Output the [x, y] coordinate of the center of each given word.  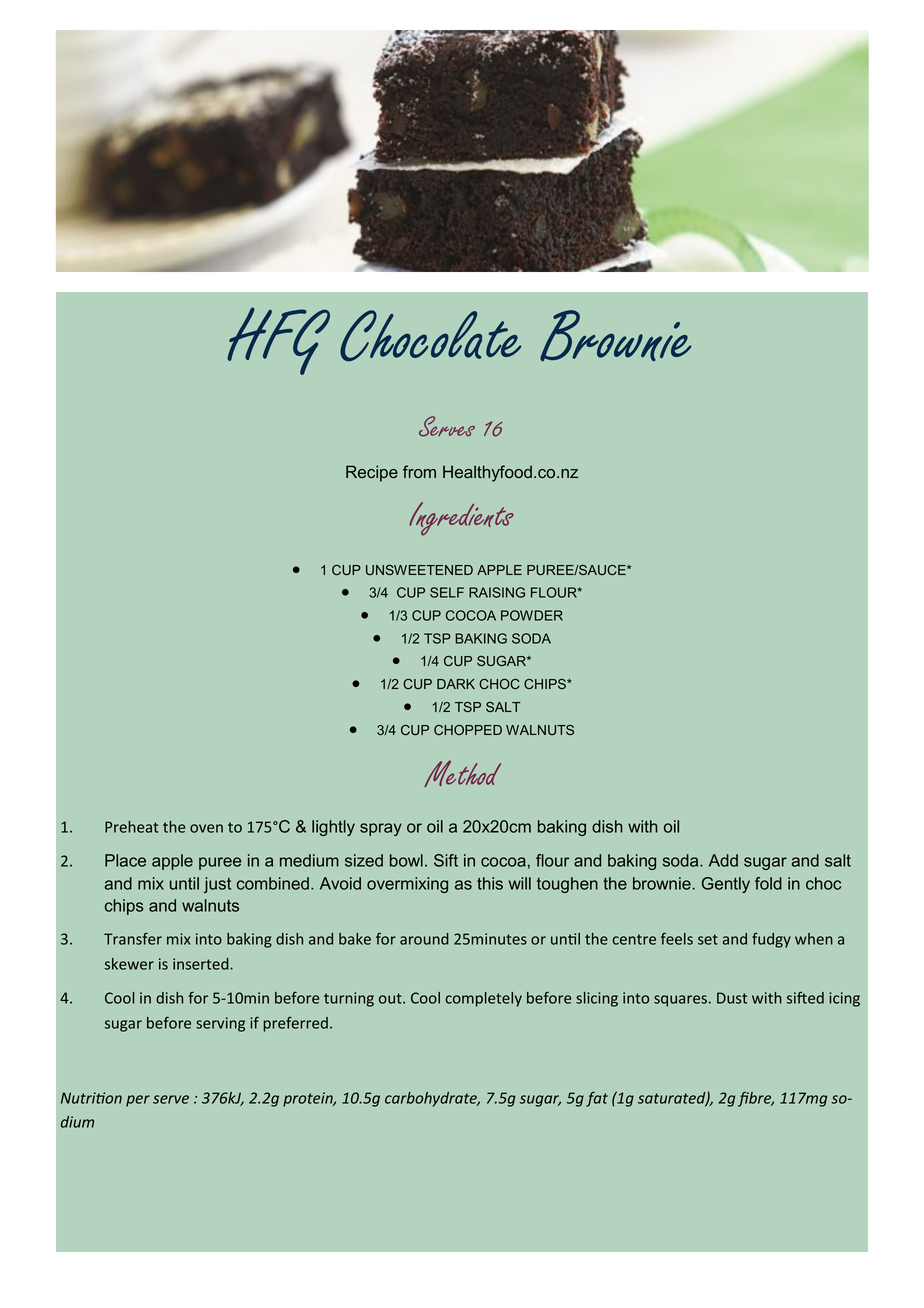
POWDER [532, 615]
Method [462, 773]
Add [723, 860]
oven [206, 828]
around [424, 939]
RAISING [497, 592]
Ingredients [461, 518]
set [708, 939]
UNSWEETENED [419, 570]
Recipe [372, 473]
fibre [756, 1099]
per [138, 1101]
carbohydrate [432, 1099]
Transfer [133, 938]
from [419, 471]
